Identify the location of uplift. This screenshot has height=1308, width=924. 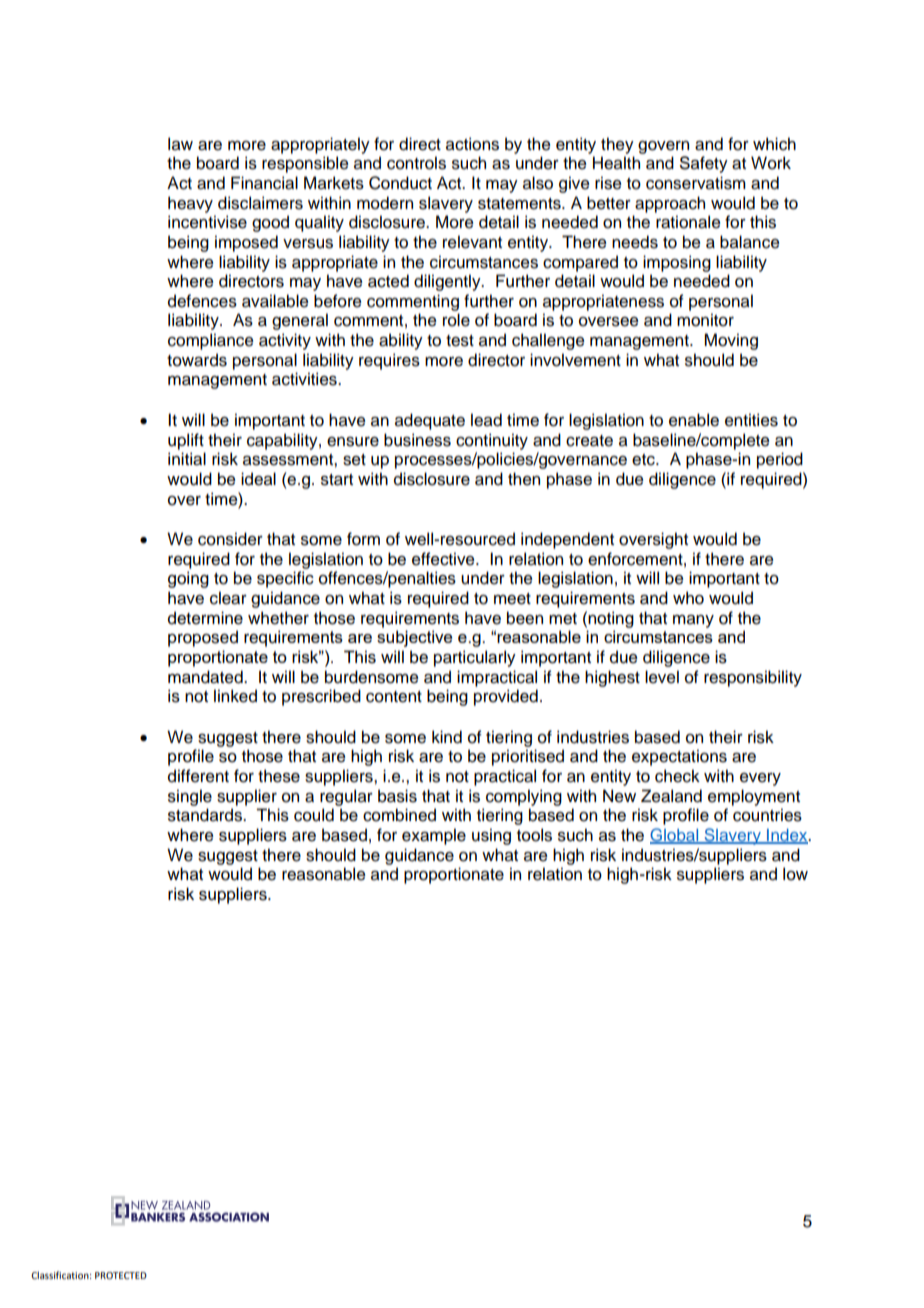
(186, 441).
